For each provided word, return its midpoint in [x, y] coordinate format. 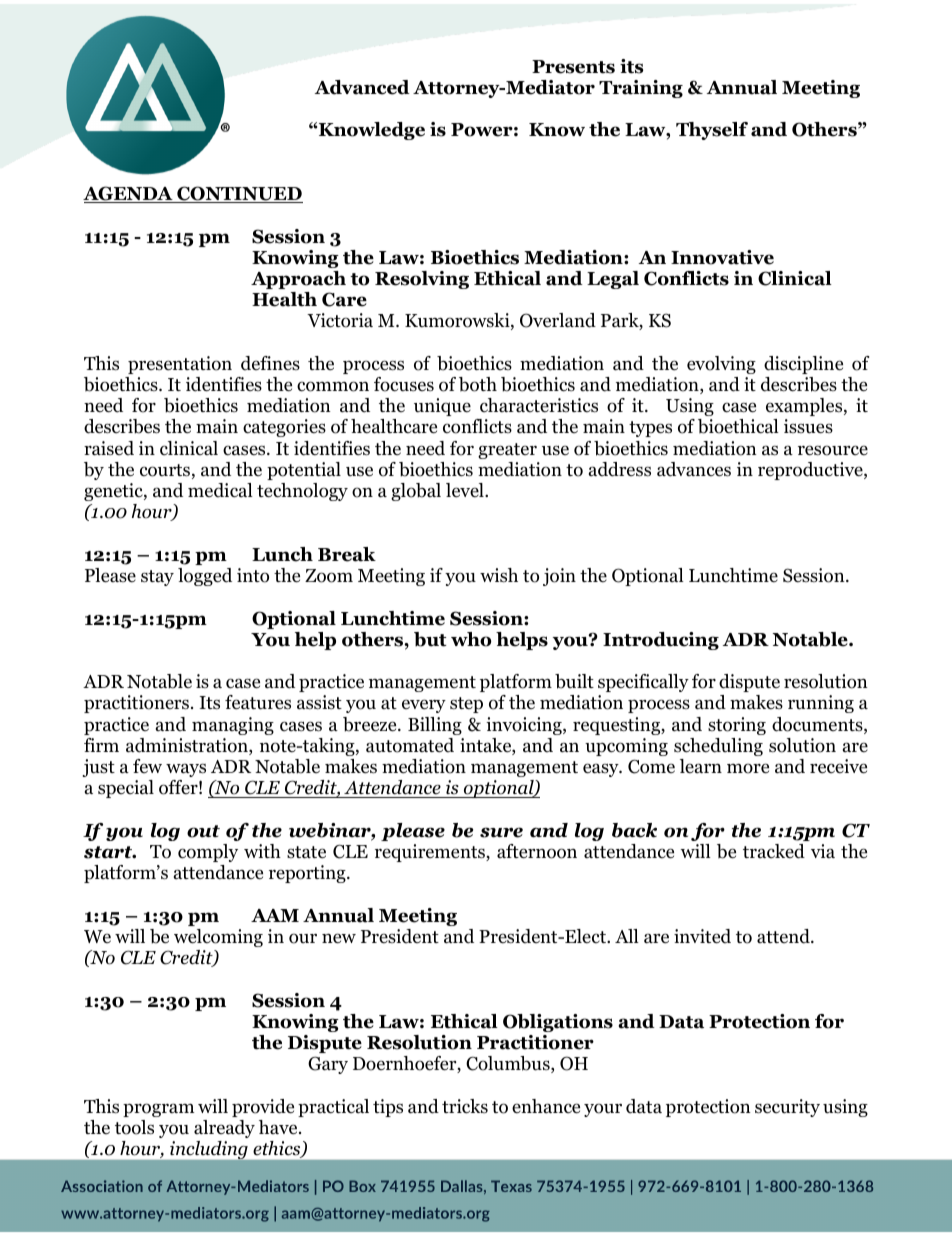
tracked [774, 851]
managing [233, 726]
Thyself [712, 131]
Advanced [362, 87]
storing [737, 726]
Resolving [422, 280]
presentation [180, 365]
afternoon [537, 851]
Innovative [722, 257]
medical [220, 490]
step [466, 705]
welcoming [218, 938]
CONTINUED [239, 194]
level [466, 490]
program [159, 1110]
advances [694, 469]
